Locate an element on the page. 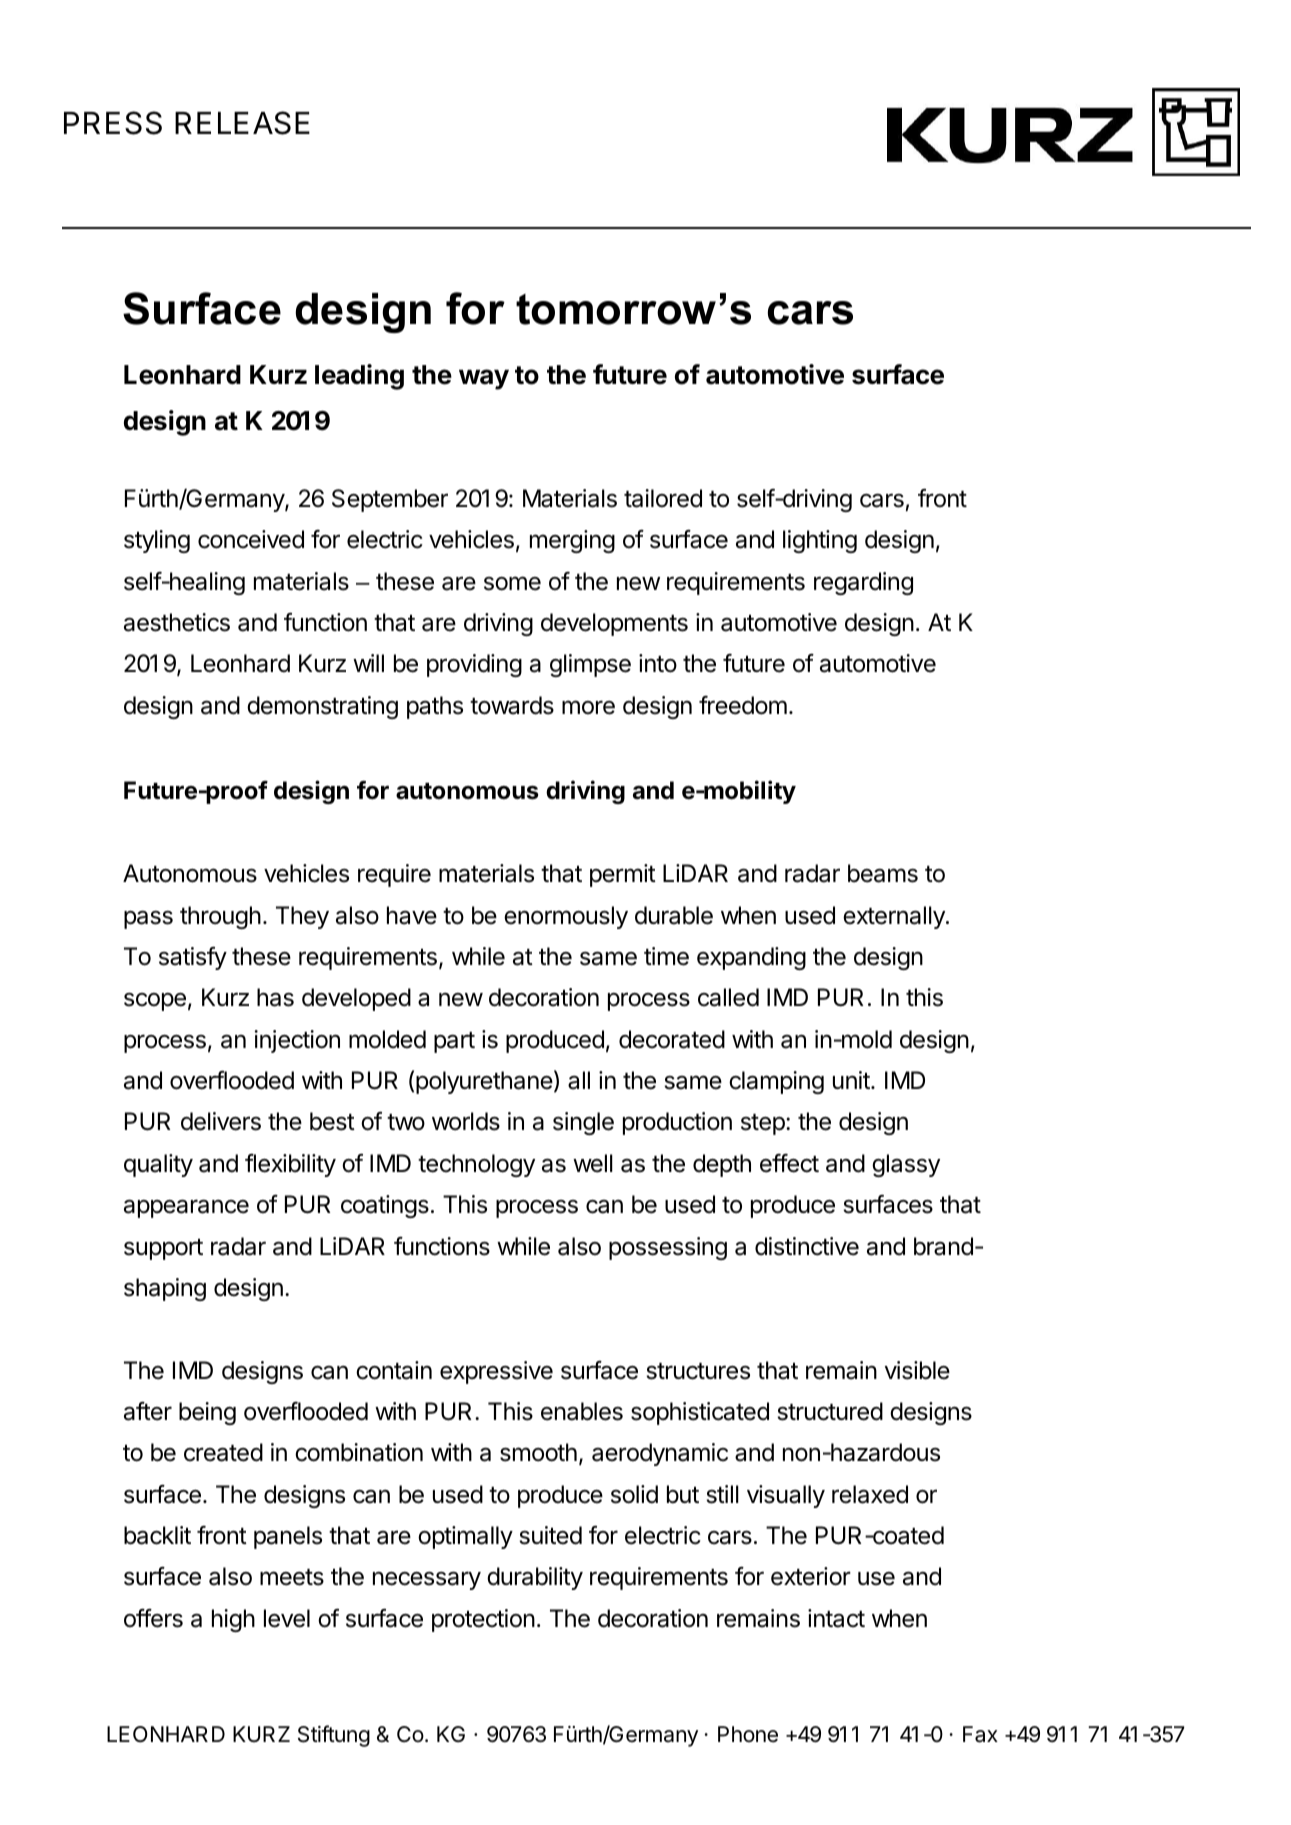 This image has height=1825, width=1291. lighting is located at coordinates (820, 541).
